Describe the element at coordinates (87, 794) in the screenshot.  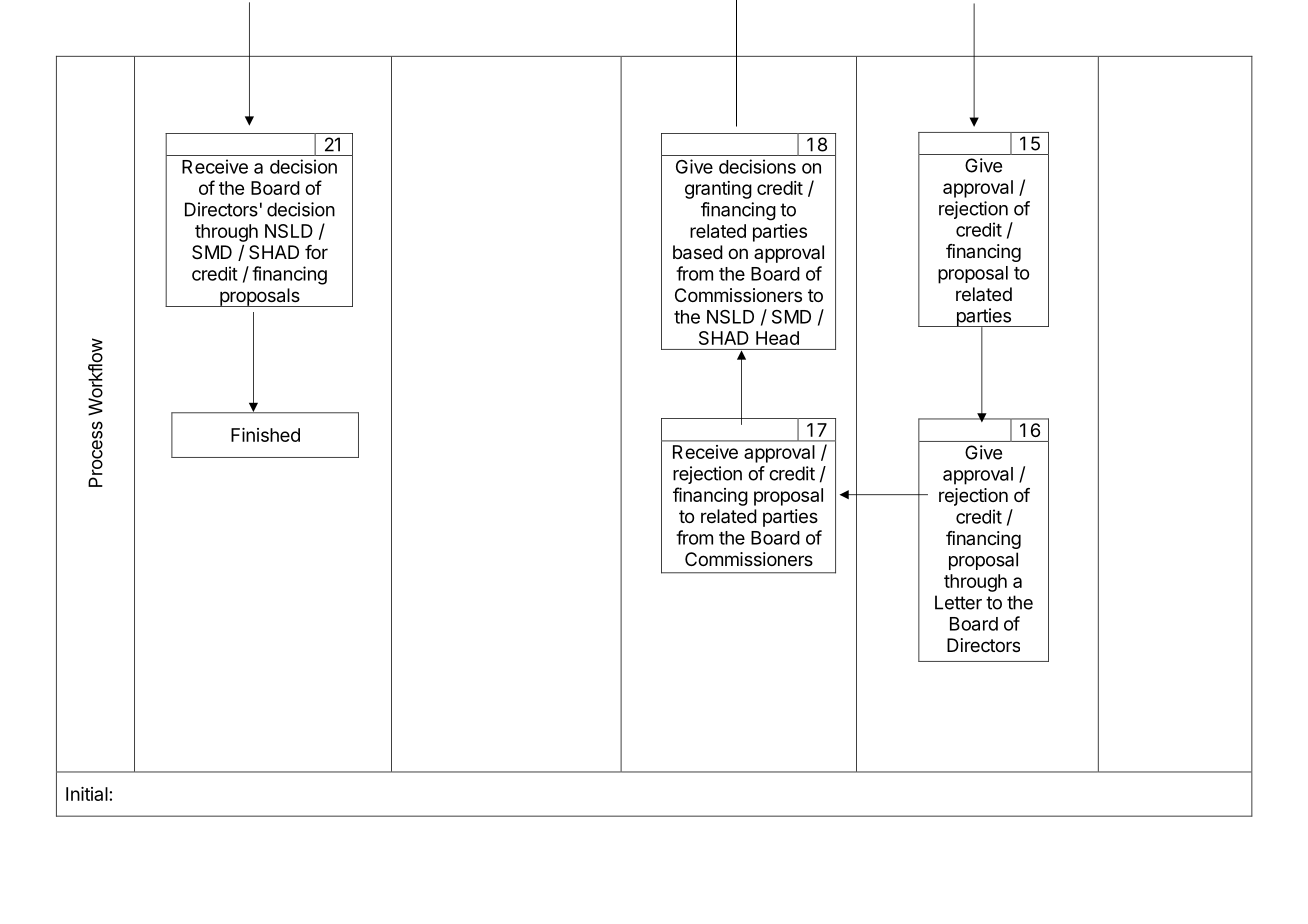
I see `Initial` at that location.
